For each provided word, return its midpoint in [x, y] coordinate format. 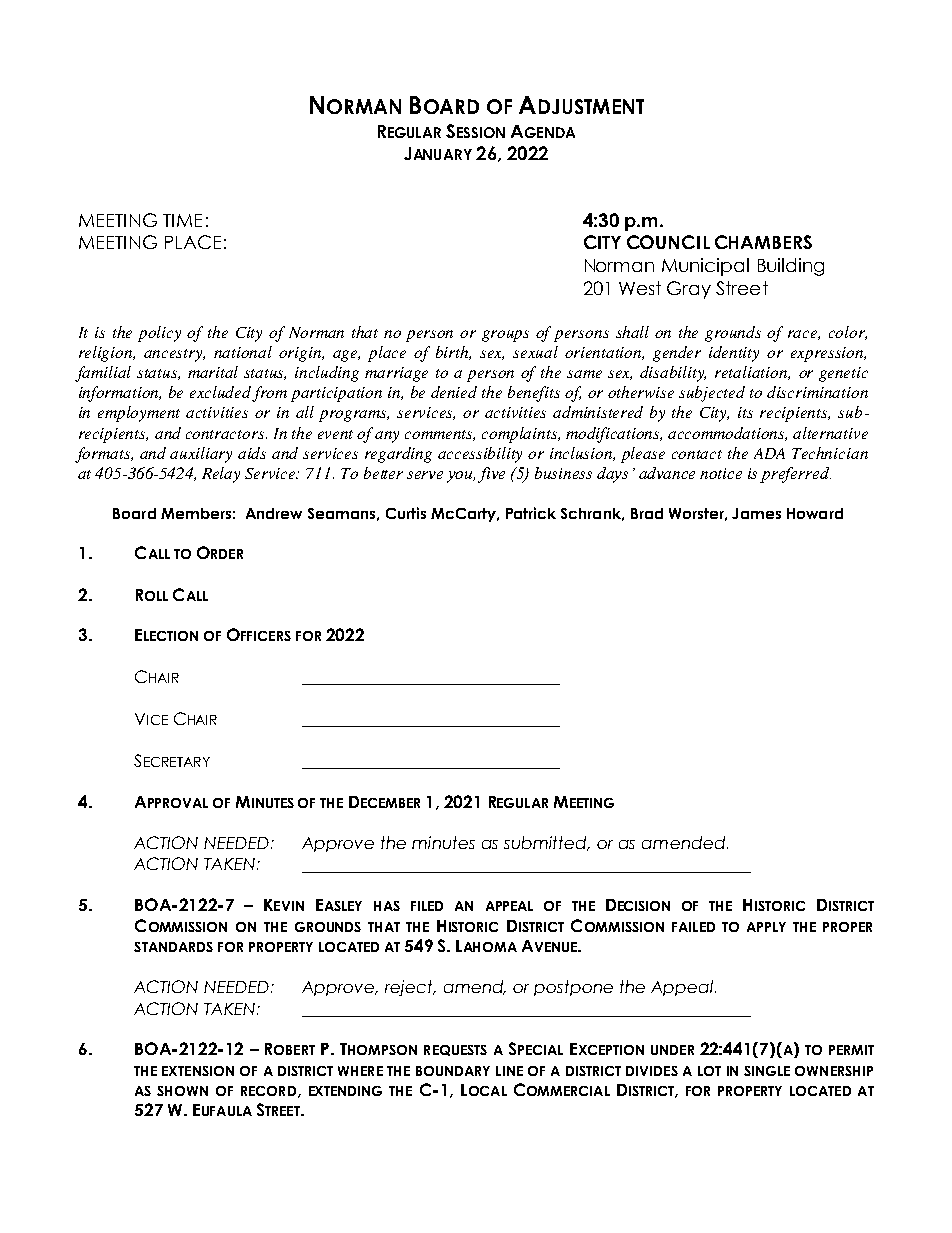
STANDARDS [173, 947]
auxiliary [201, 455]
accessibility [480, 455]
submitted [547, 843]
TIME [182, 220]
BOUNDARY [453, 1071]
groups [505, 336]
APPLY [766, 927]
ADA [769, 453]
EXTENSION [198, 1071]
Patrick [531, 513]
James [756, 513]
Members [196, 513]
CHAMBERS [763, 242]
